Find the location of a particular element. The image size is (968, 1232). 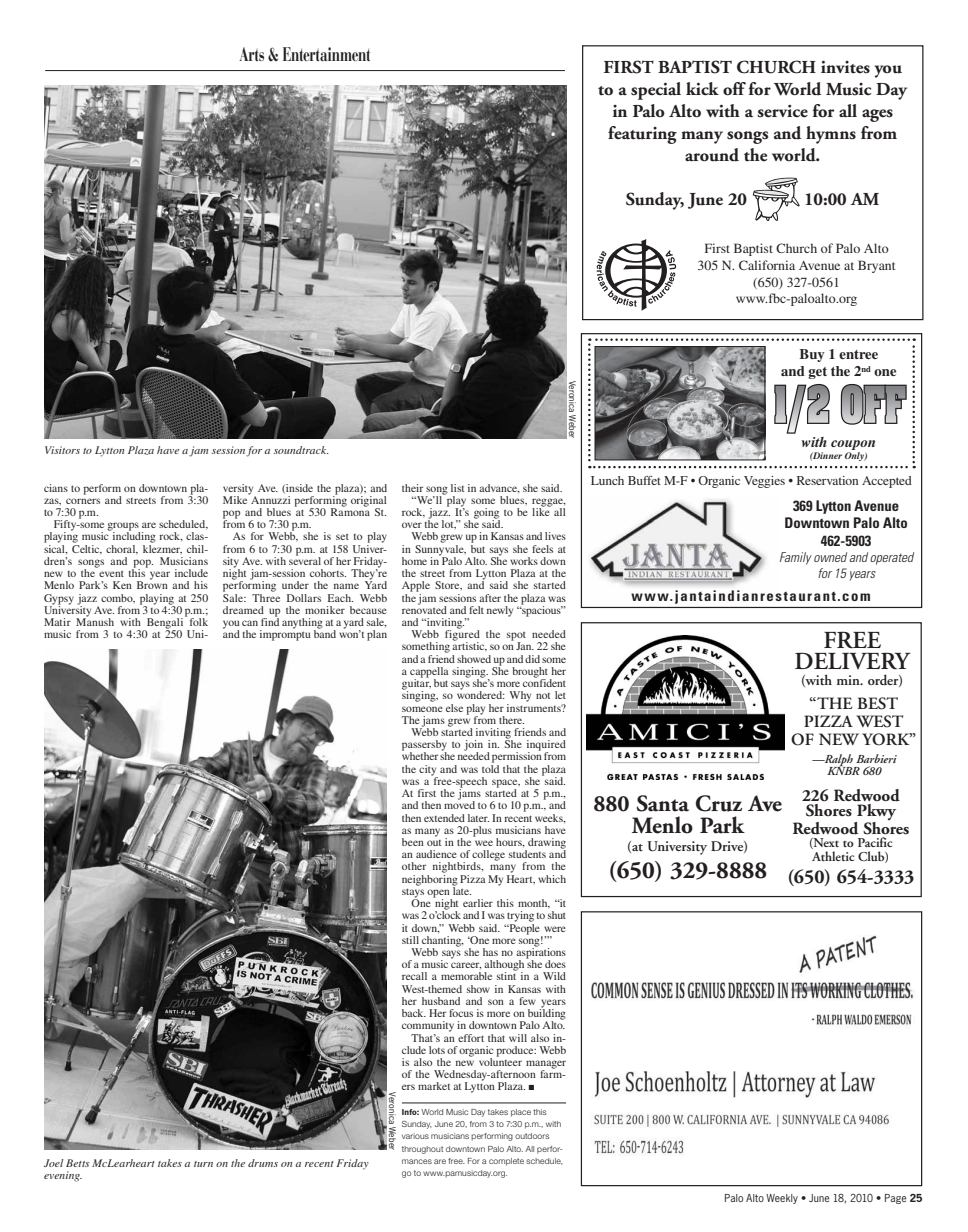

Visitors is located at coordinates (62, 450).
